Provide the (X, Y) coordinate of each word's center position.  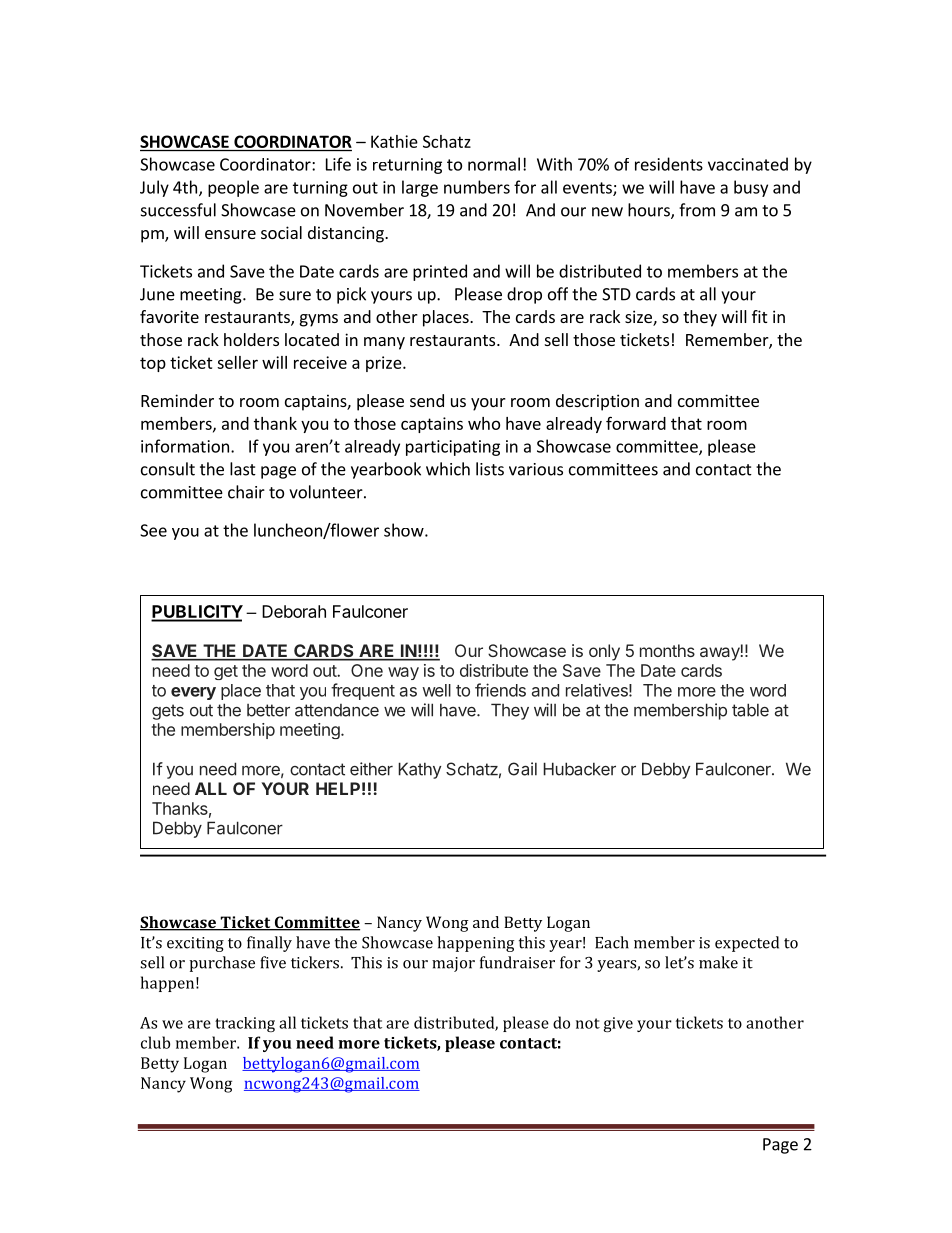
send (427, 400)
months (667, 650)
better (268, 710)
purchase (222, 964)
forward (636, 423)
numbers (477, 187)
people (233, 188)
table (750, 710)
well (436, 690)
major (453, 964)
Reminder (177, 400)
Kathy (419, 770)
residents (669, 164)
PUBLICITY (197, 613)
